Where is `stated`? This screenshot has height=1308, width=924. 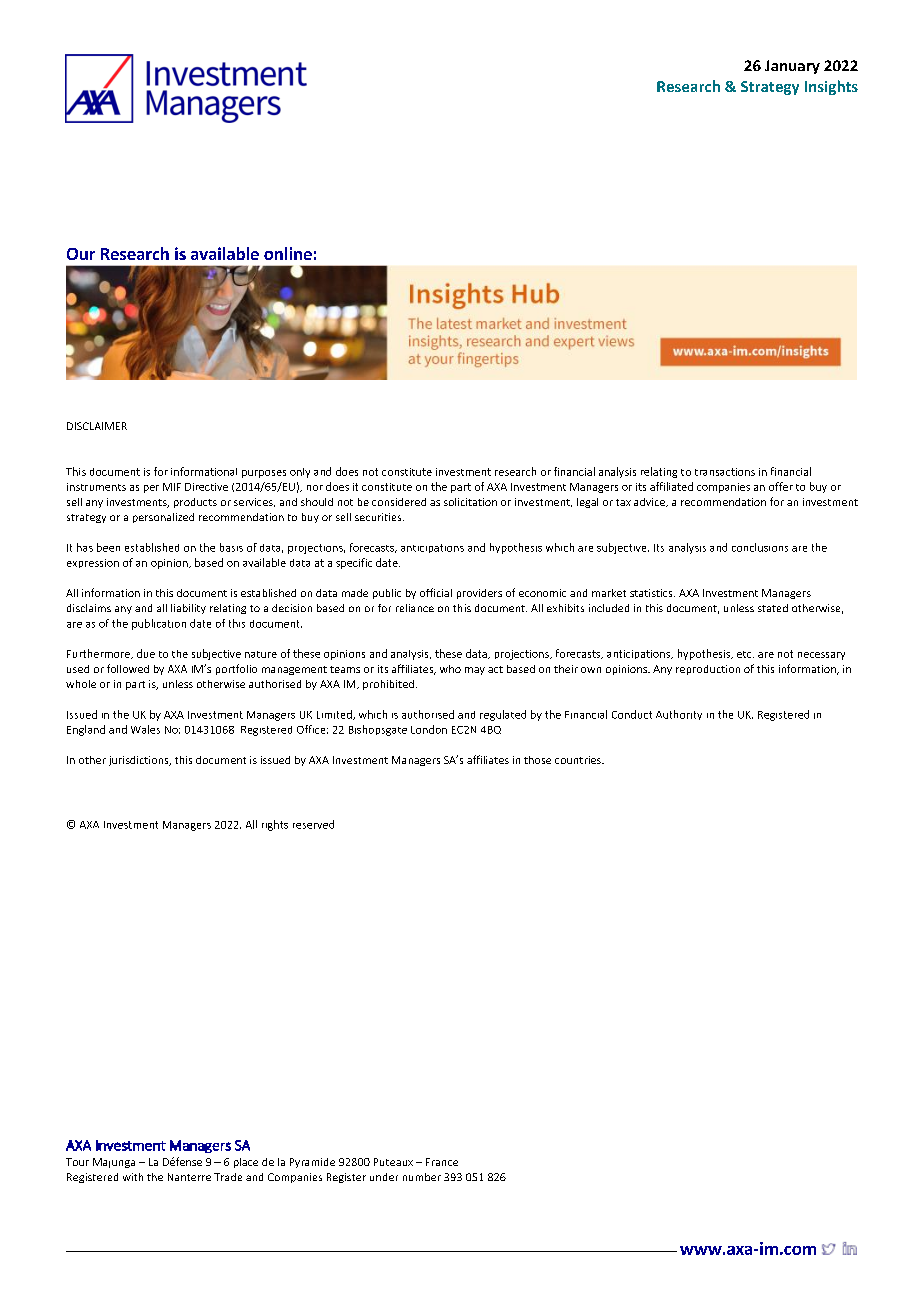
stated is located at coordinates (773, 608).
